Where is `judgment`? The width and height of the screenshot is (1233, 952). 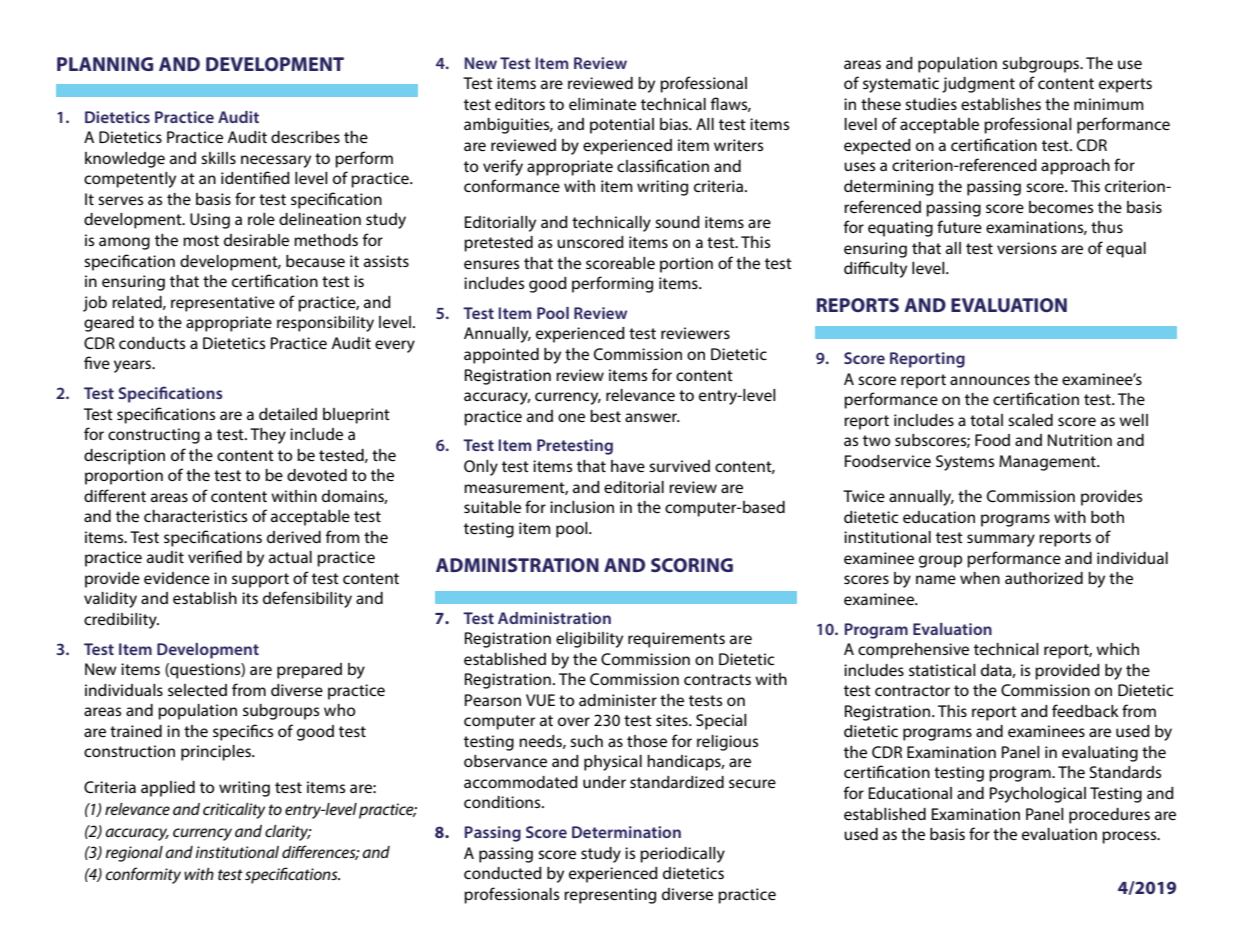
judgment is located at coordinates (978, 85).
